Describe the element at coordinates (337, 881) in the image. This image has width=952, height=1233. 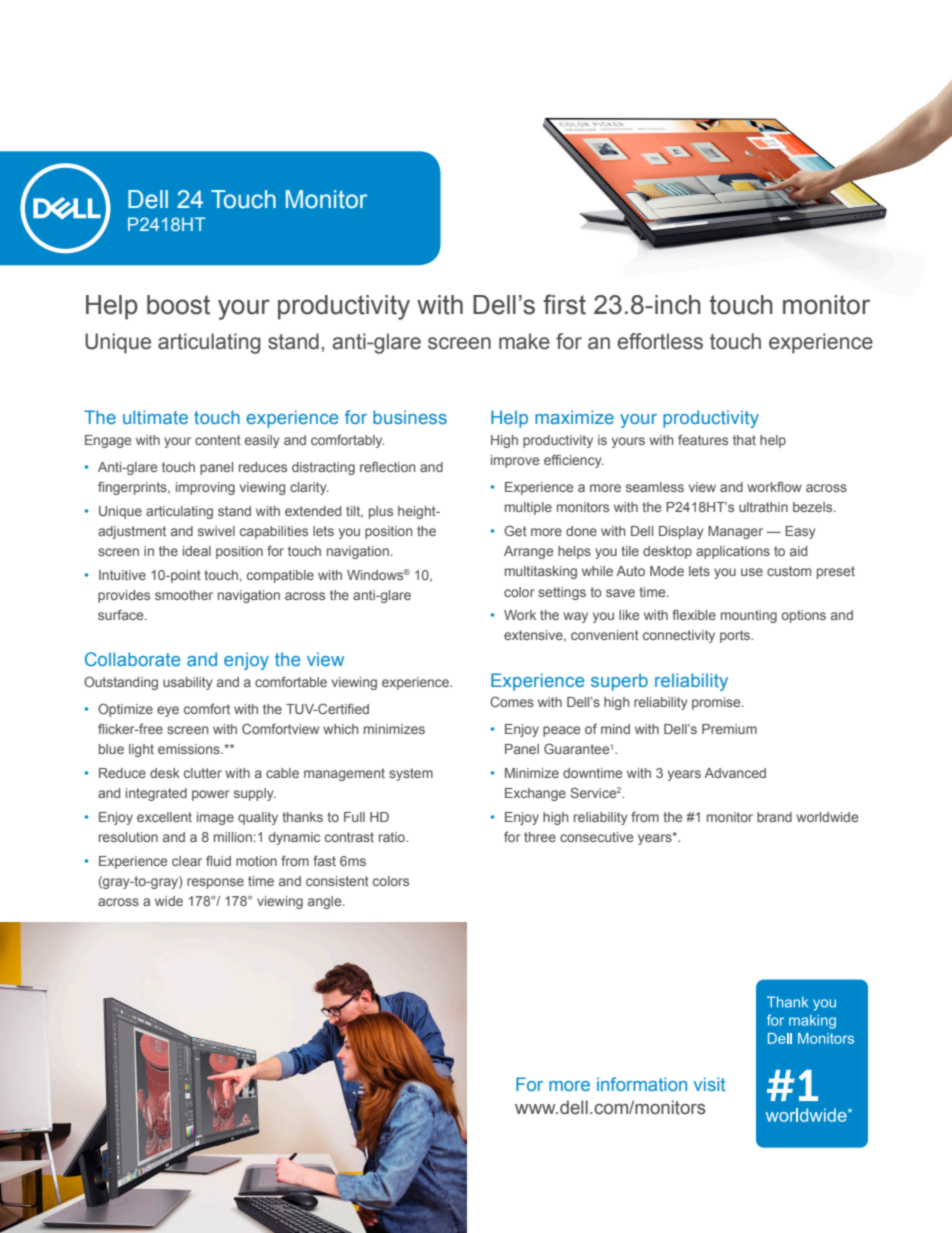
I see `consistent` at that location.
